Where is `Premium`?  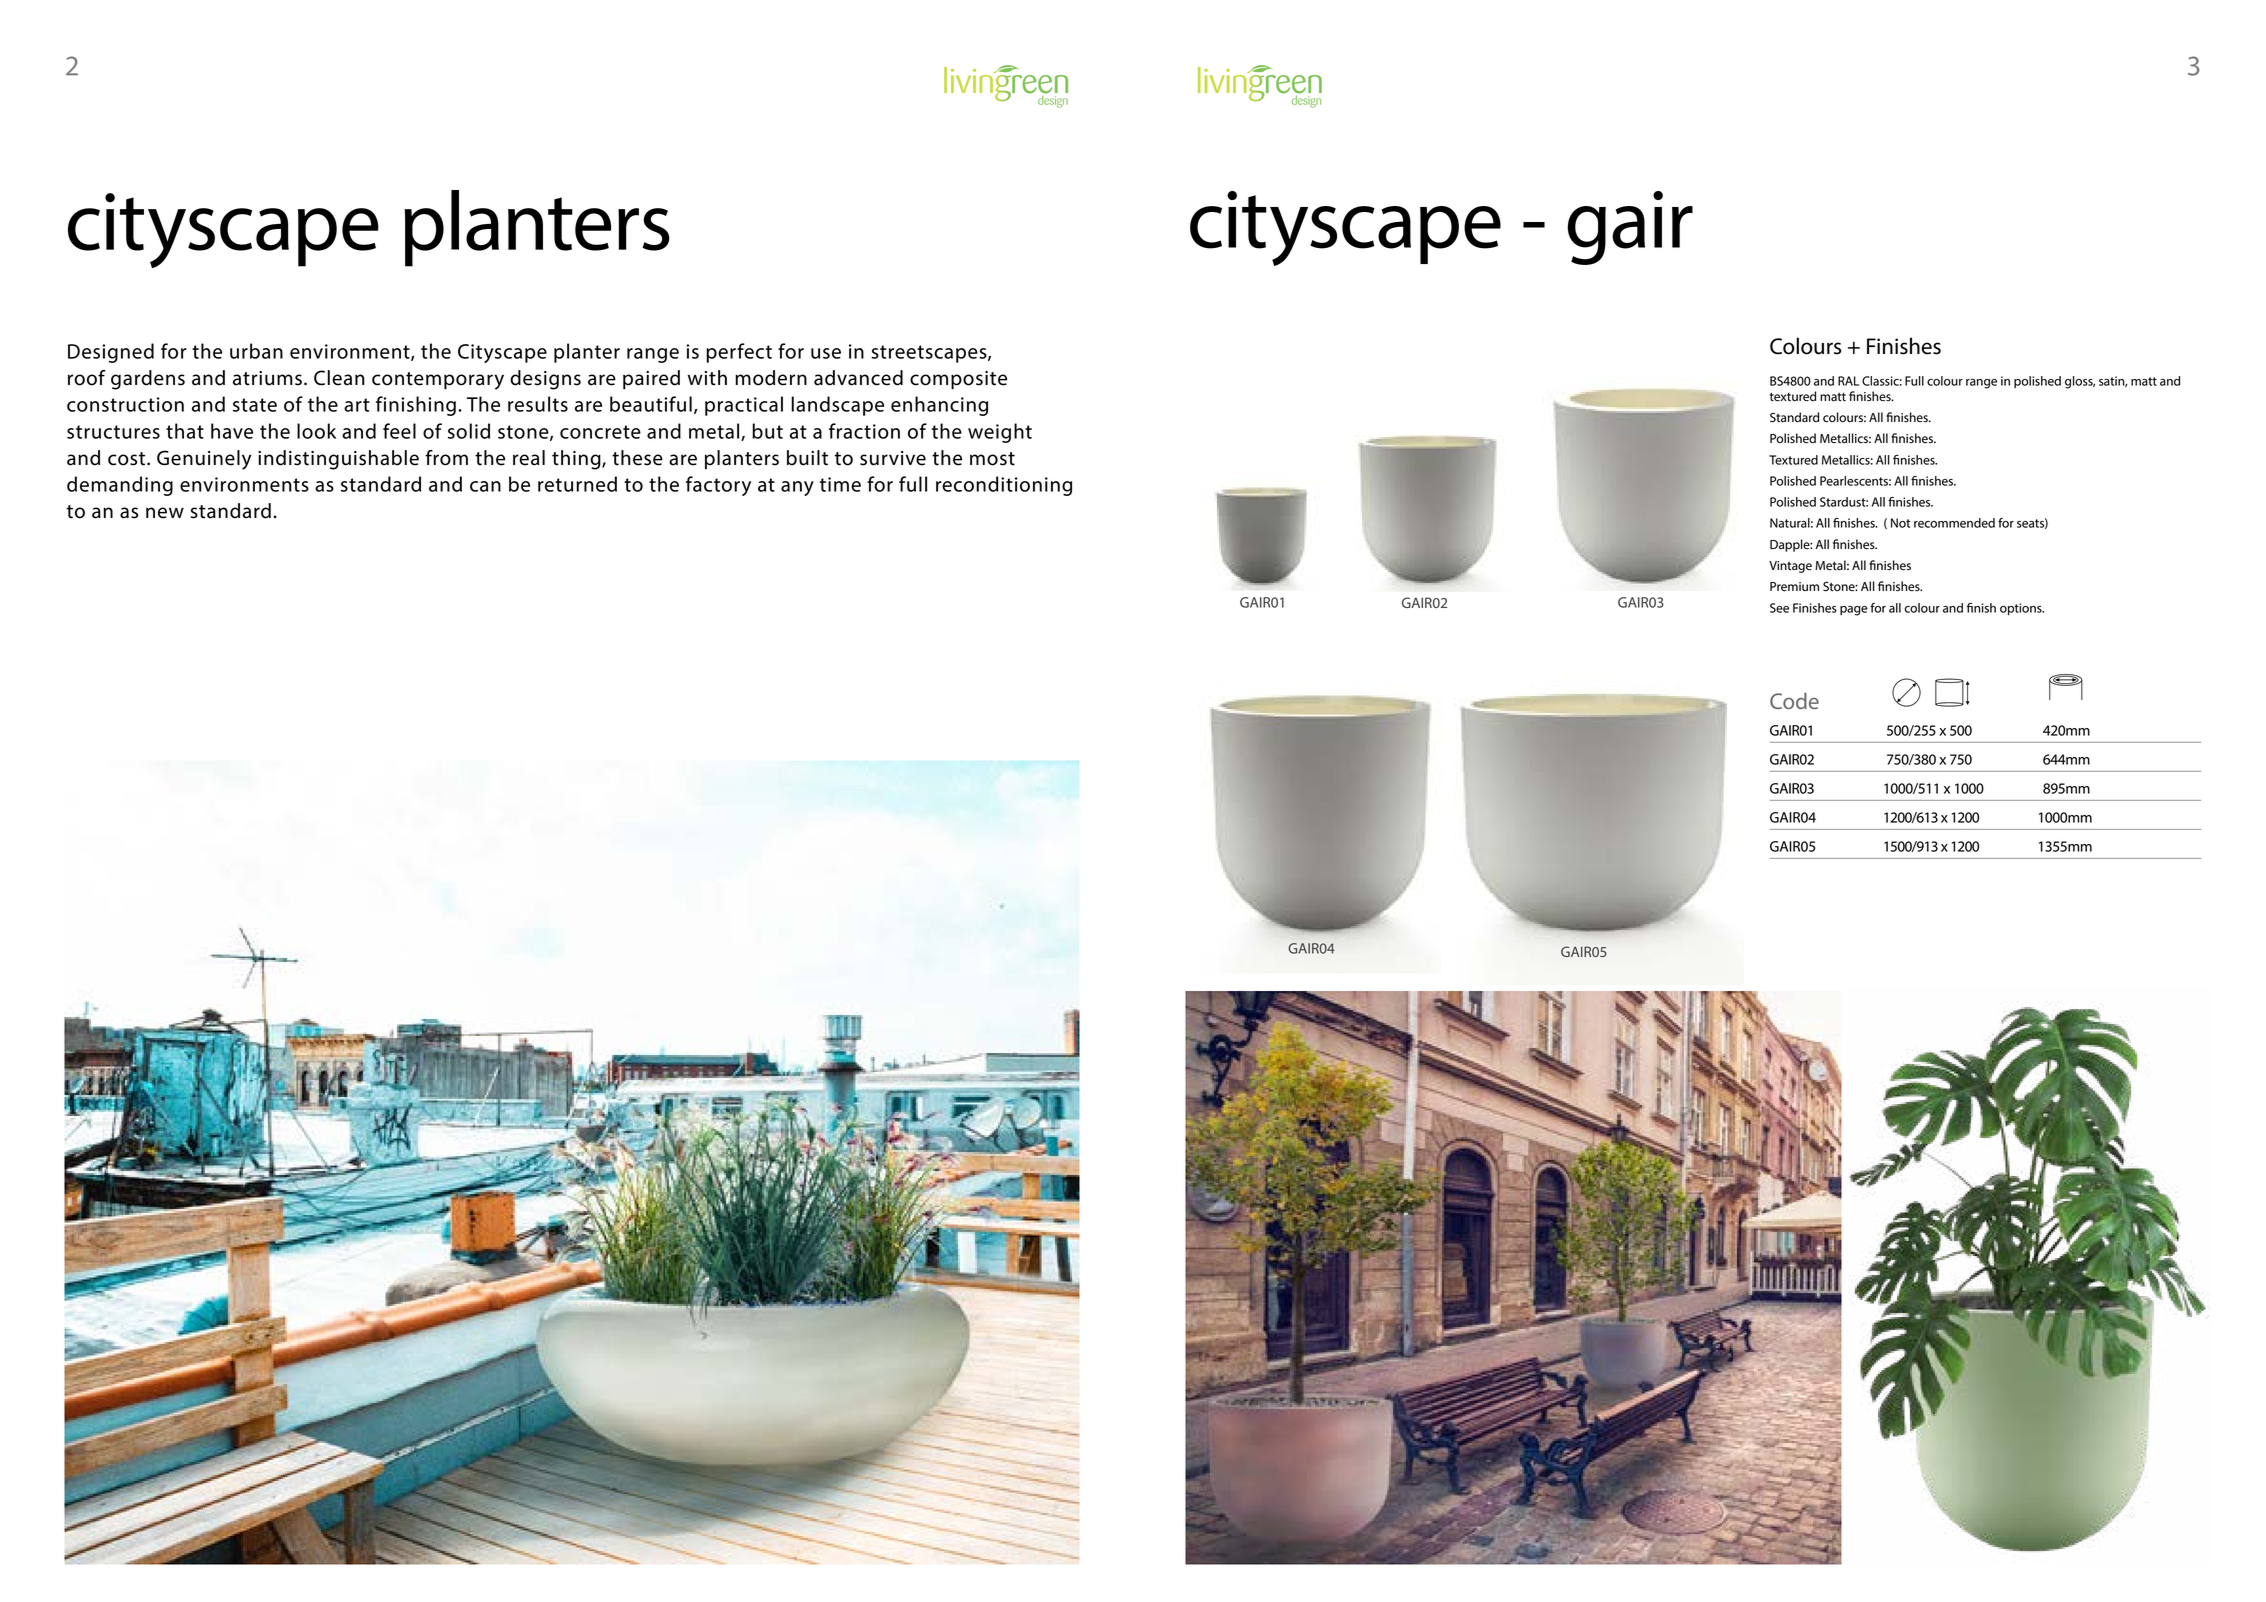 Premium is located at coordinates (1794, 587).
